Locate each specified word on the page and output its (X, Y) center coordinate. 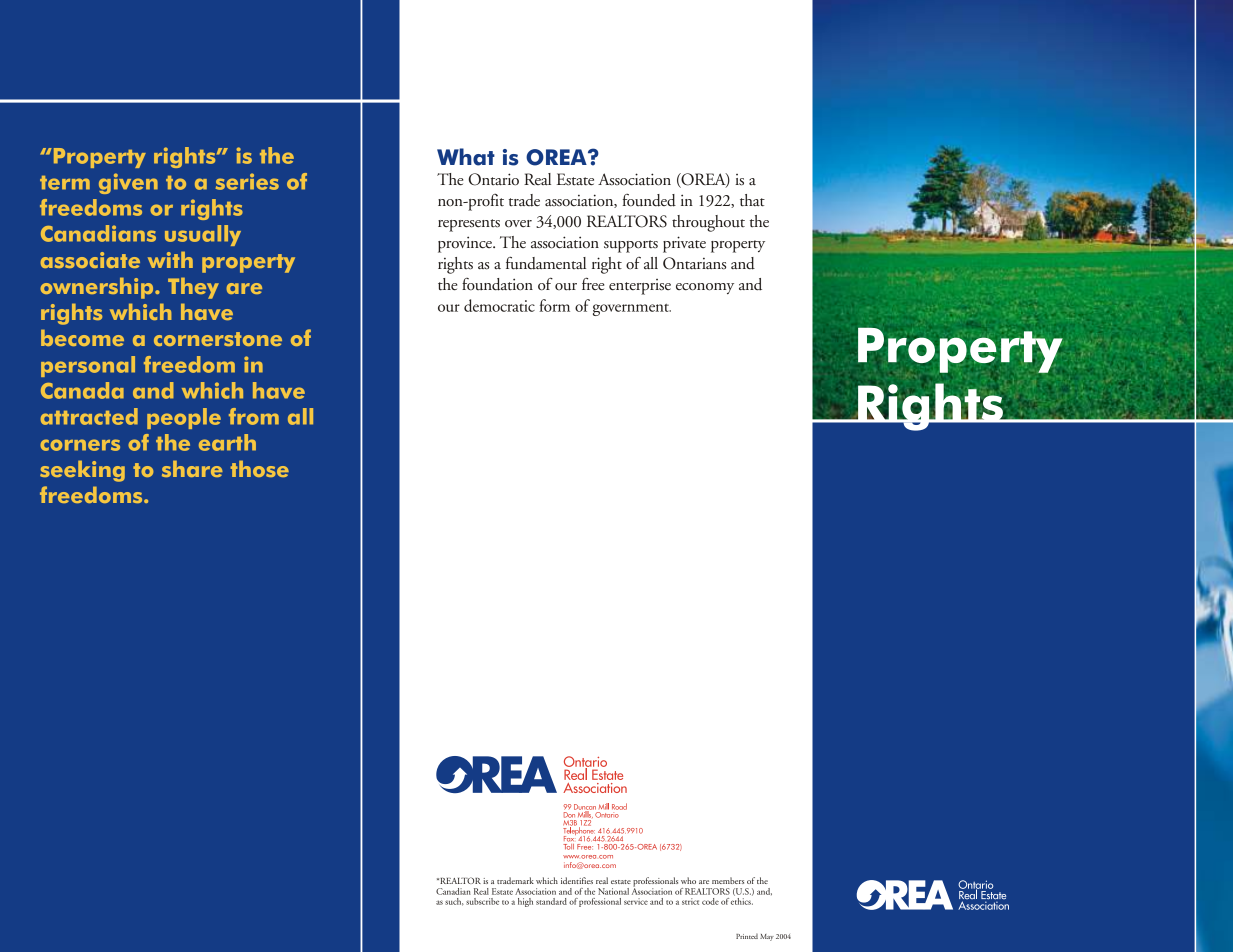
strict (690, 901)
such (454, 902)
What (466, 157)
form (554, 305)
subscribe (482, 901)
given (128, 183)
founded (649, 200)
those (260, 468)
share (192, 468)
